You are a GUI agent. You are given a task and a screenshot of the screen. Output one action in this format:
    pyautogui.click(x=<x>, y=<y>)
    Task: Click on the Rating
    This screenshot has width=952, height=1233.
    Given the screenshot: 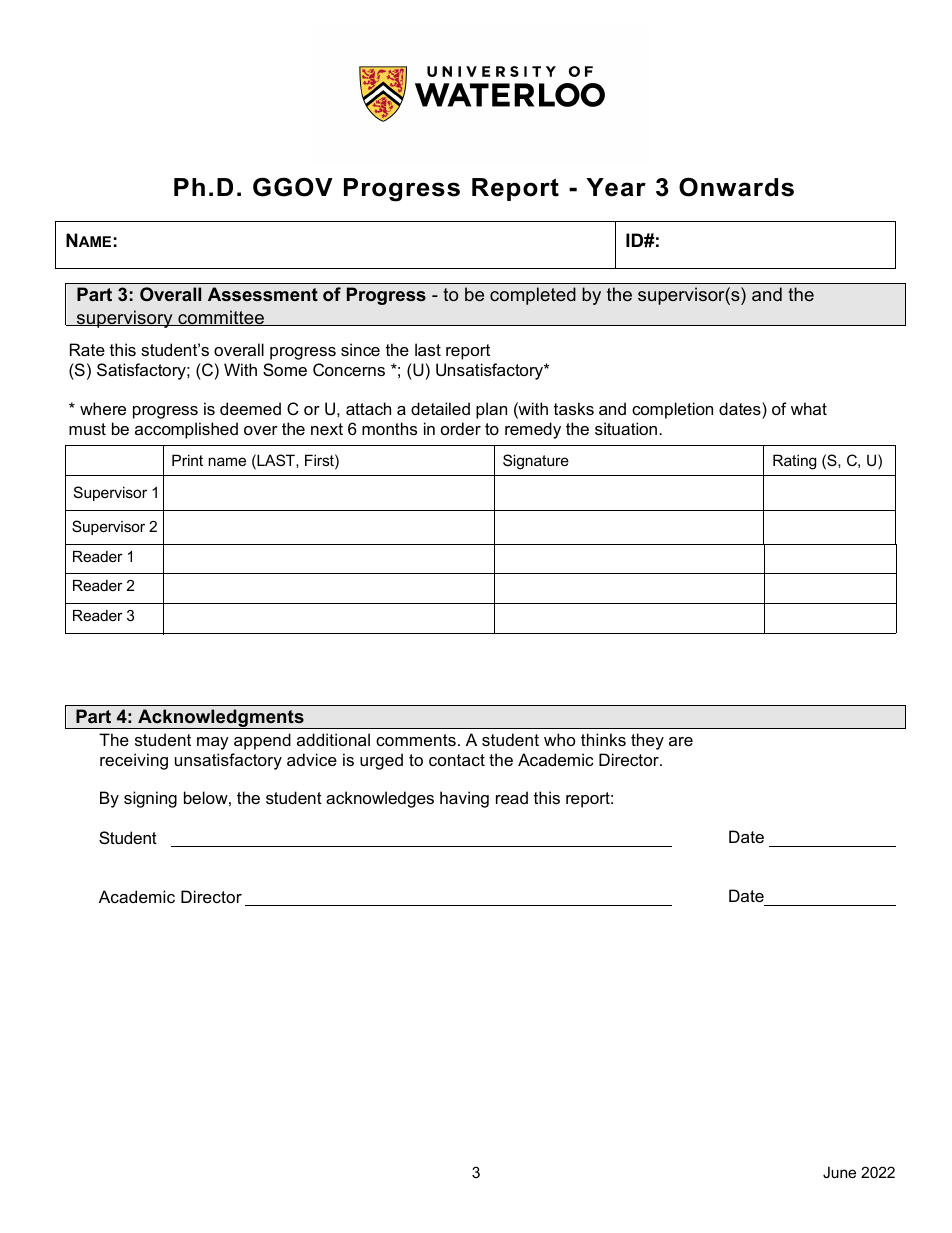 What is the action you would take?
    pyautogui.click(x=794, y=462)
